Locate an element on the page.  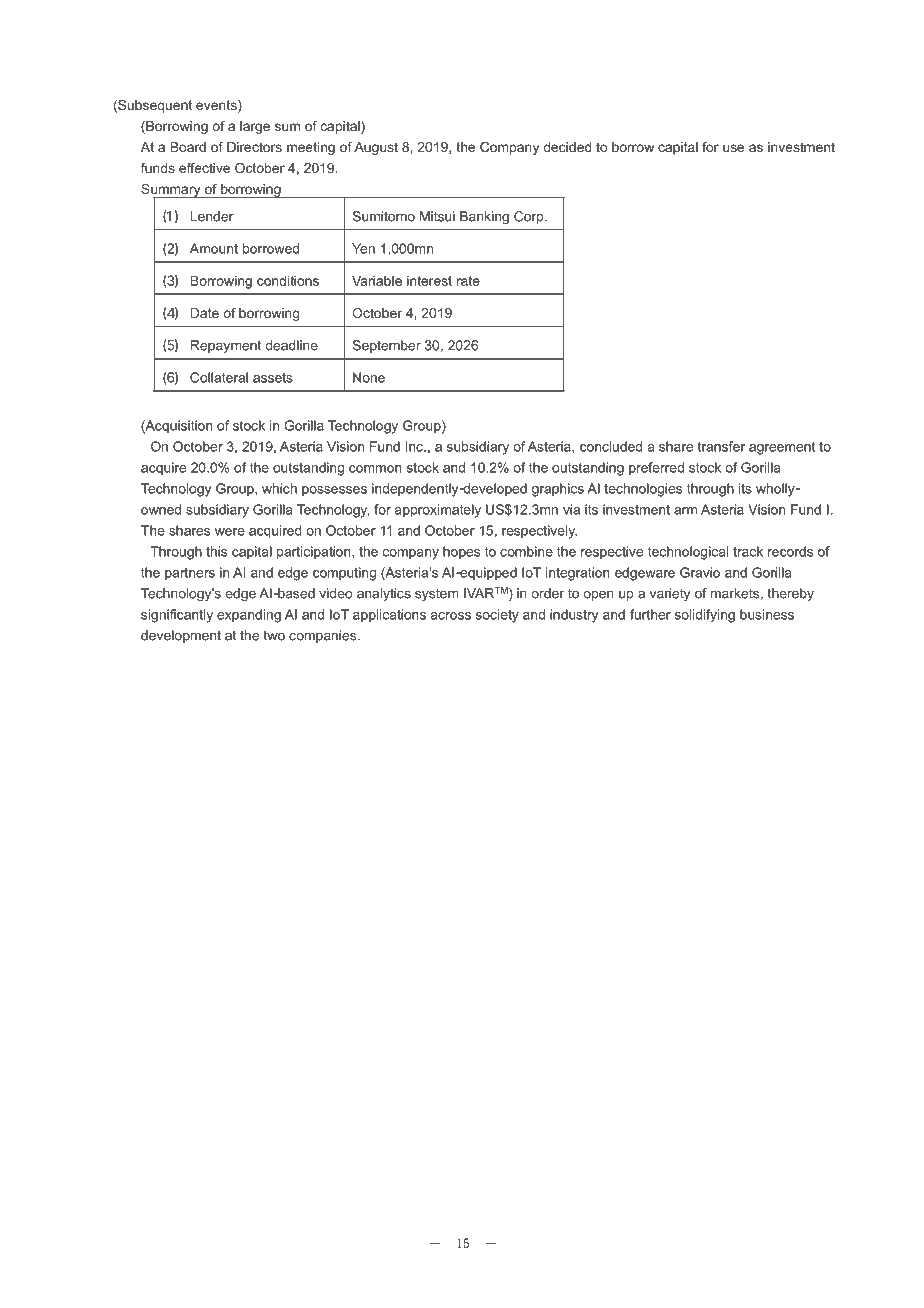
society is located at coordinates (497, 616).
